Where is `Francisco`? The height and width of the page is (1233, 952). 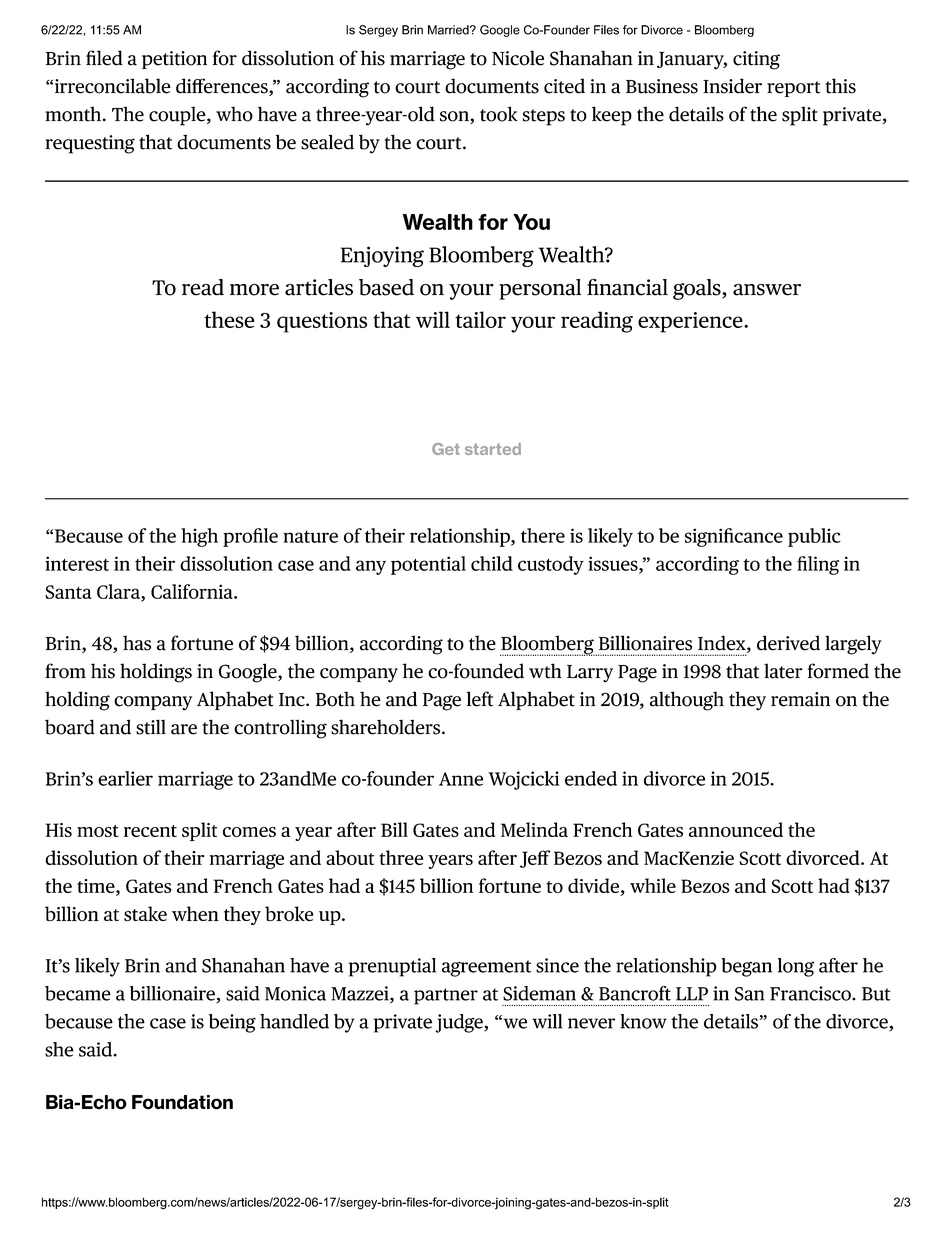
Francisco is located at coordinates (811, 993).
